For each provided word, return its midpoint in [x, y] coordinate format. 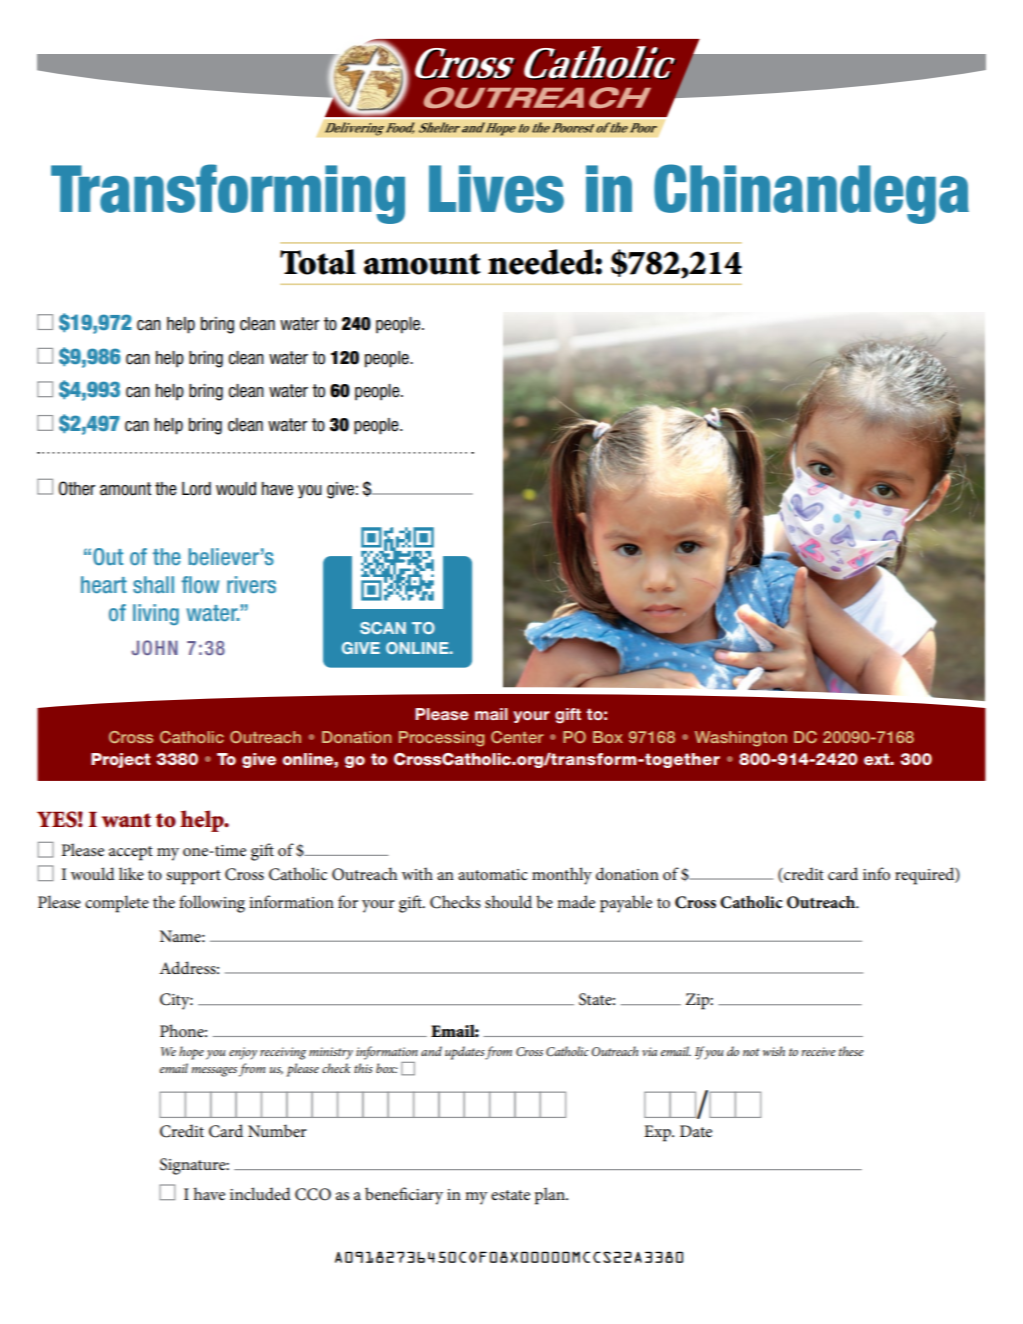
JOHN [154, 647]
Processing [442, 739]
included [260, 1193]
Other [76, 488]
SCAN [383, 628]
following [212, 904]
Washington [741, 739]
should [508, 901]
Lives [496, 189]
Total [318, 262]
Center [517, 737]
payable [626, 904]
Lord [196, 489]
